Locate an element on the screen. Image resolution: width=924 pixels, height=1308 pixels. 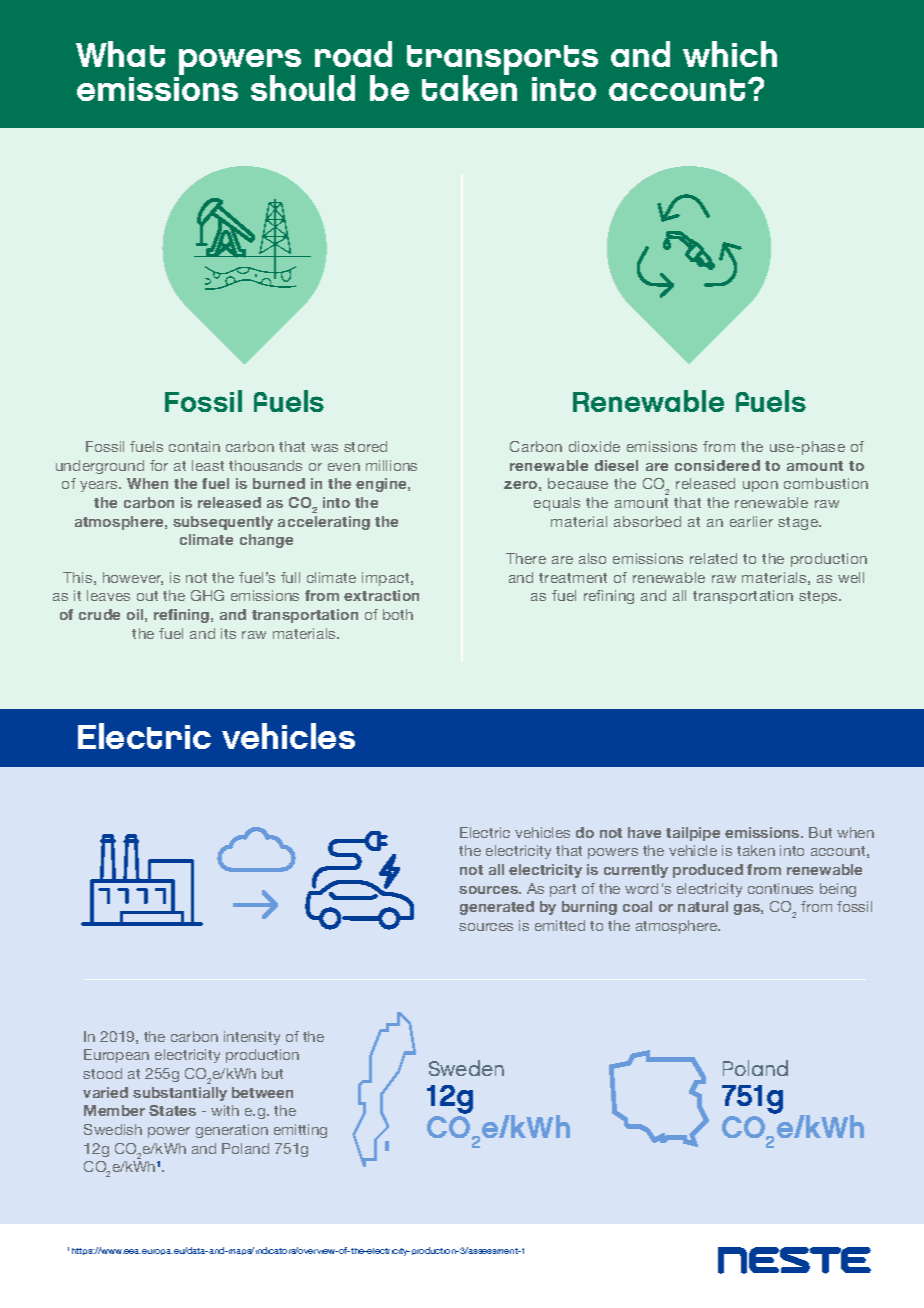
transports is located at coordinates (502, 61).
